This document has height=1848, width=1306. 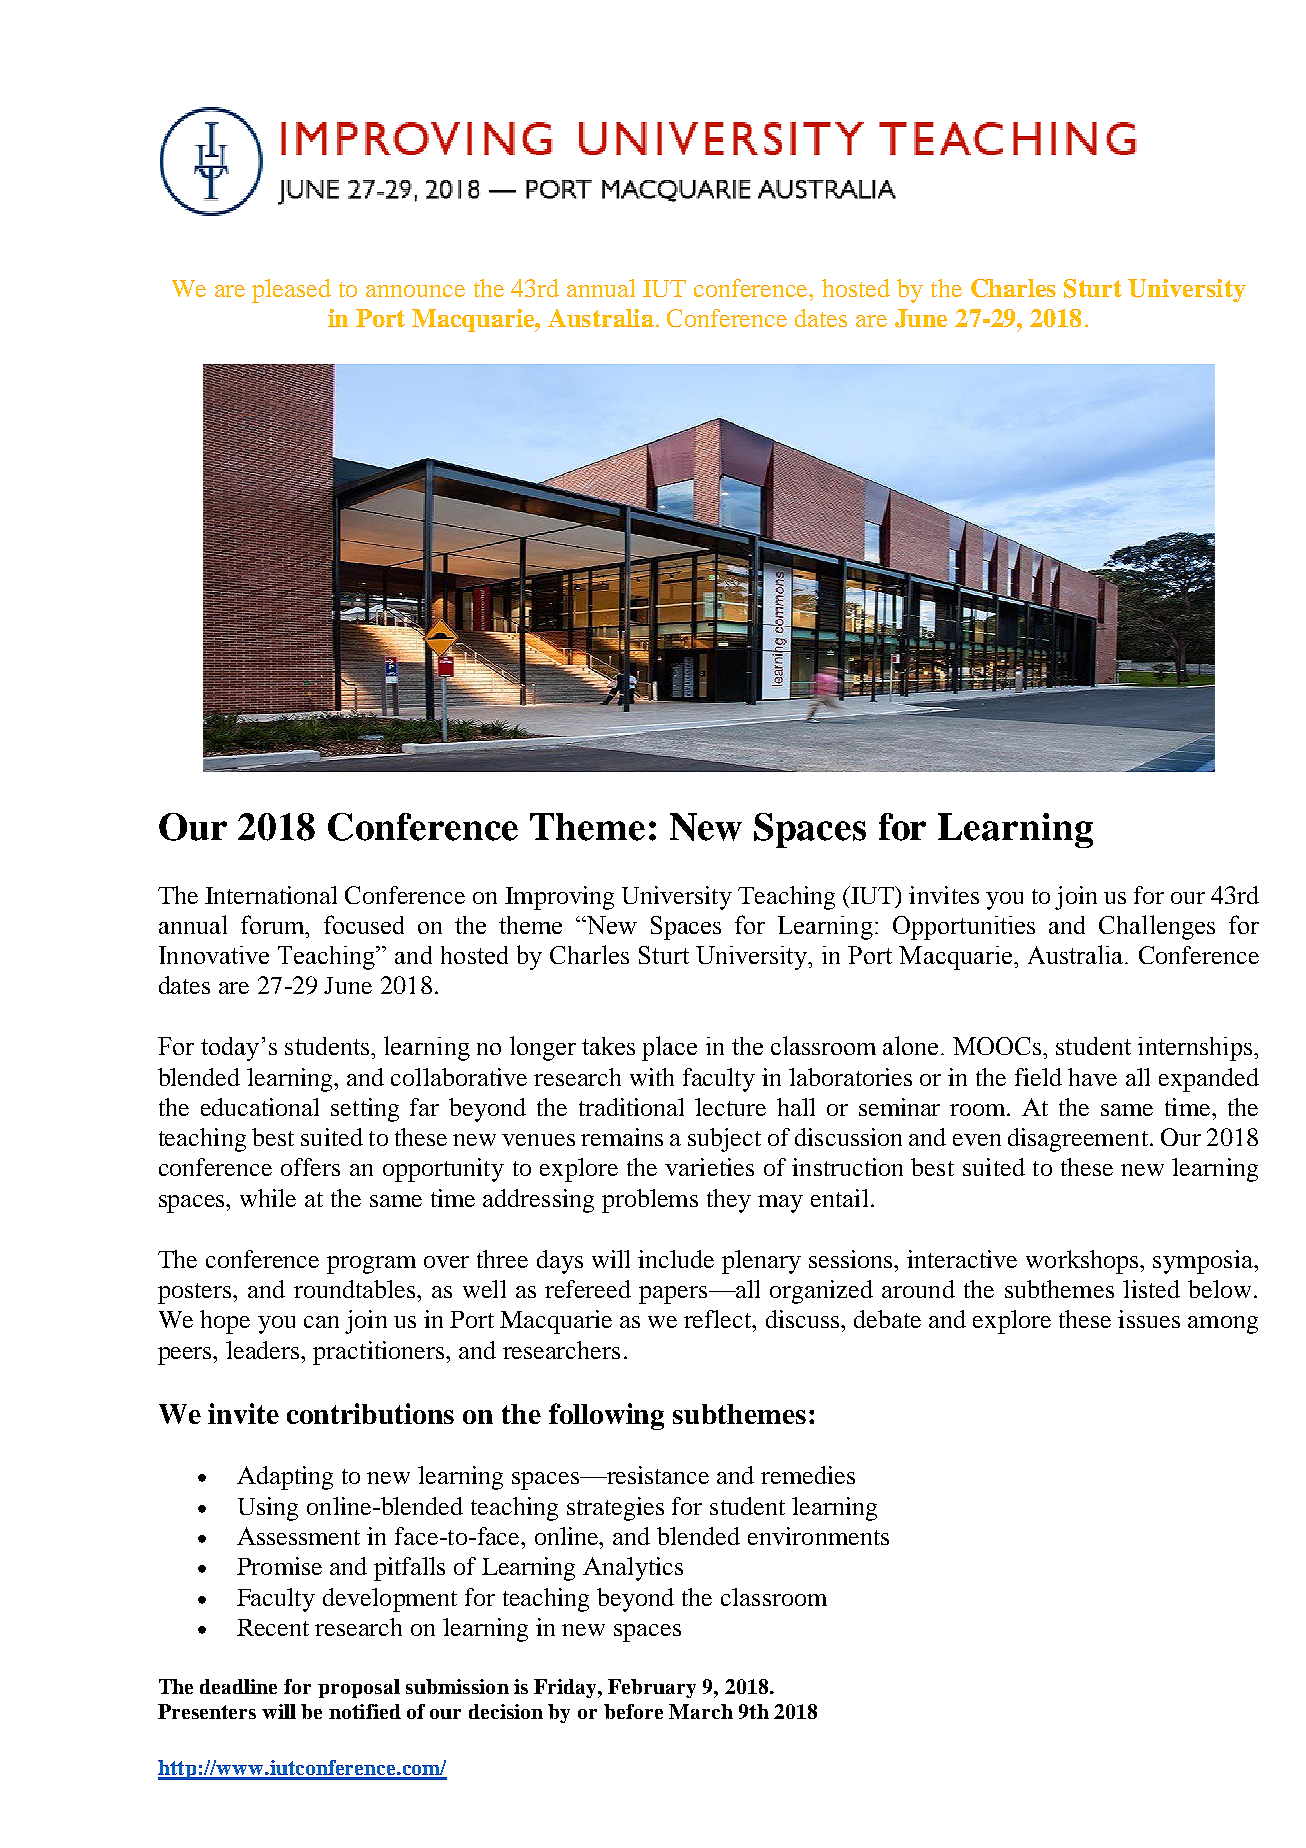 What do you see at coordinates (291, 291) in the document?
I see `pleased` at bounding box center [291, 291].
